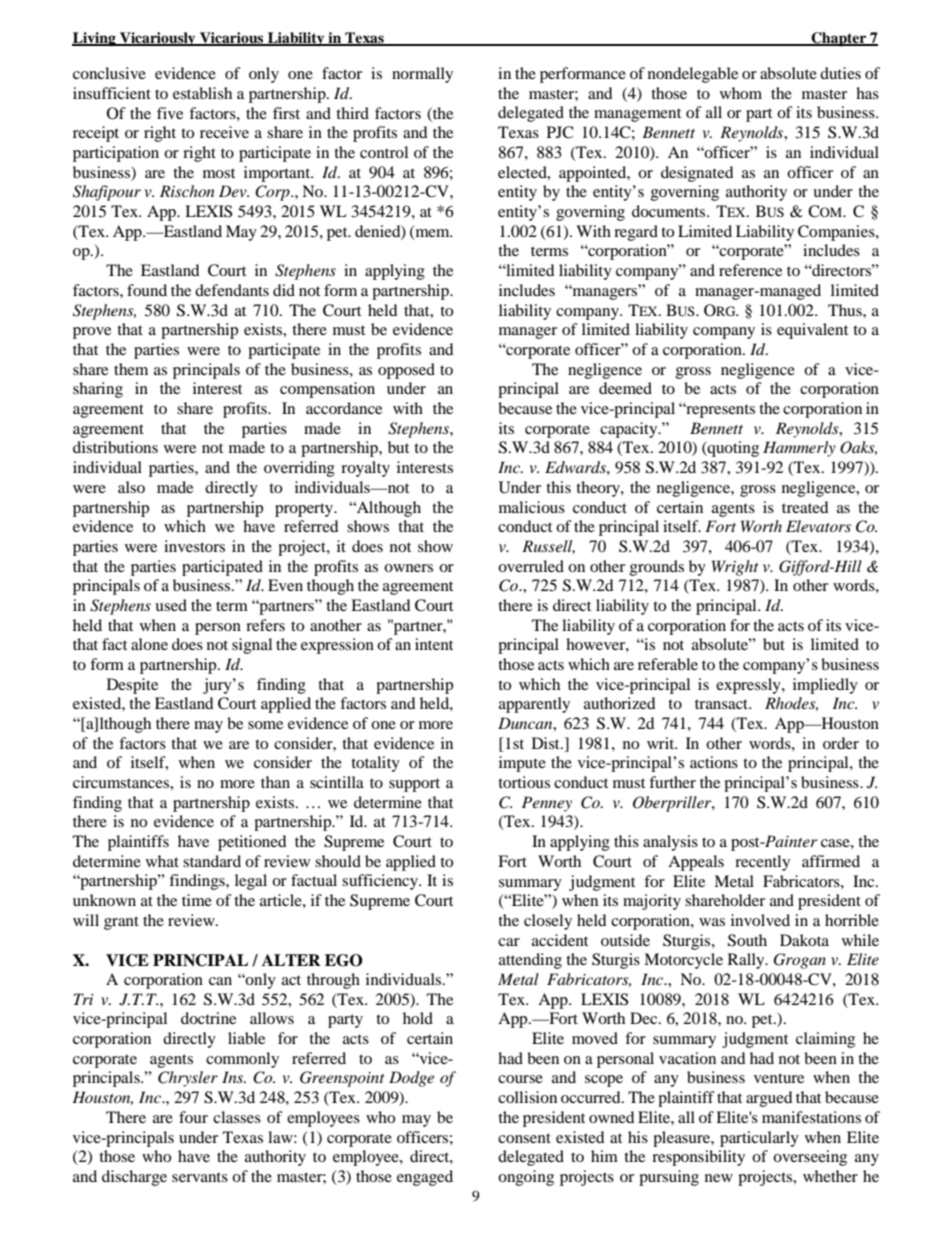 The height and width of the page is (1233, 952). Describe the element at coordinates (422, 75) in the page. I see `normally` at that location.
